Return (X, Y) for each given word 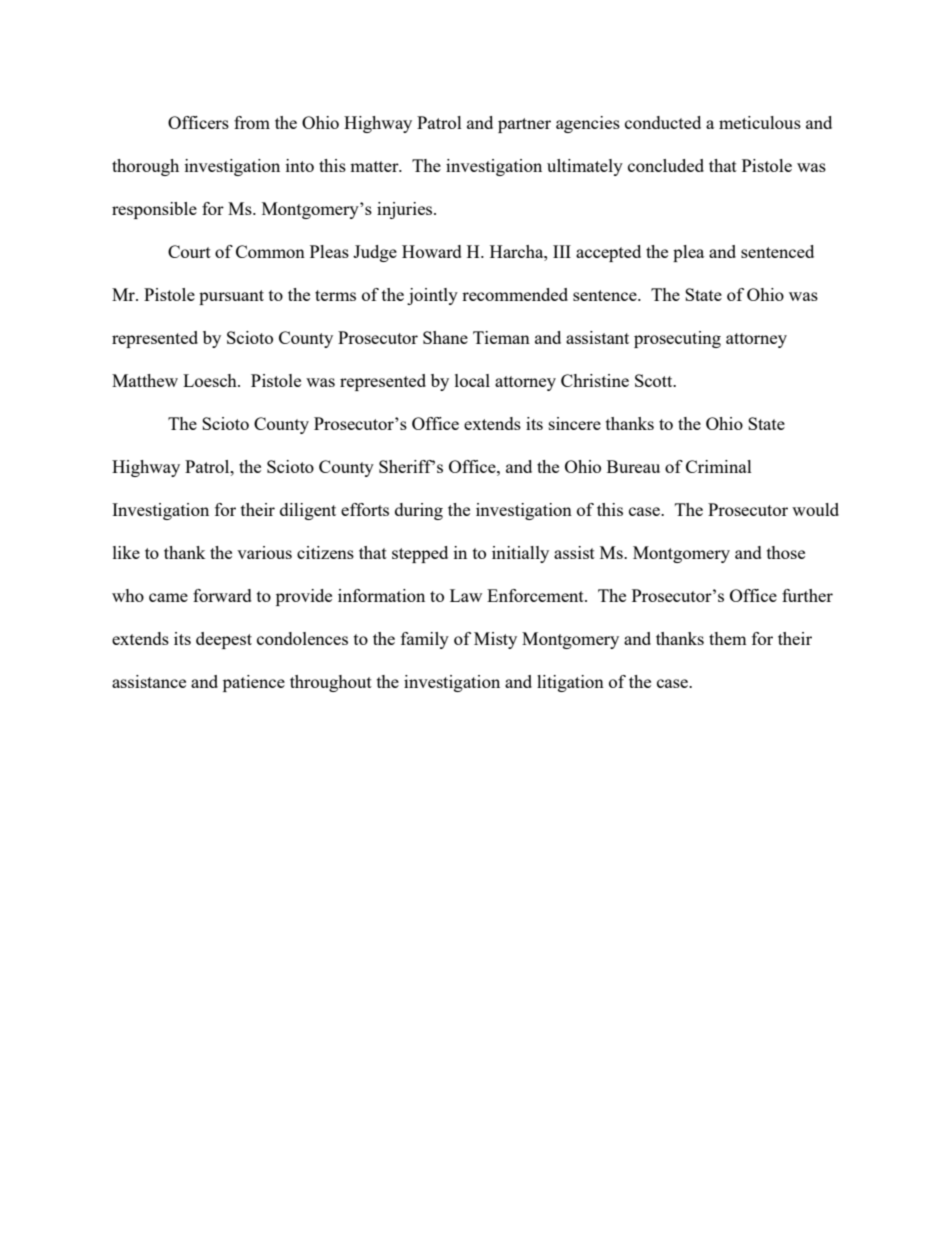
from (252, 122)
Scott (655, 380)
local (472, 380)
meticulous (760, 122)
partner (524, 125)
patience (254, 683)
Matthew (145, 380)
